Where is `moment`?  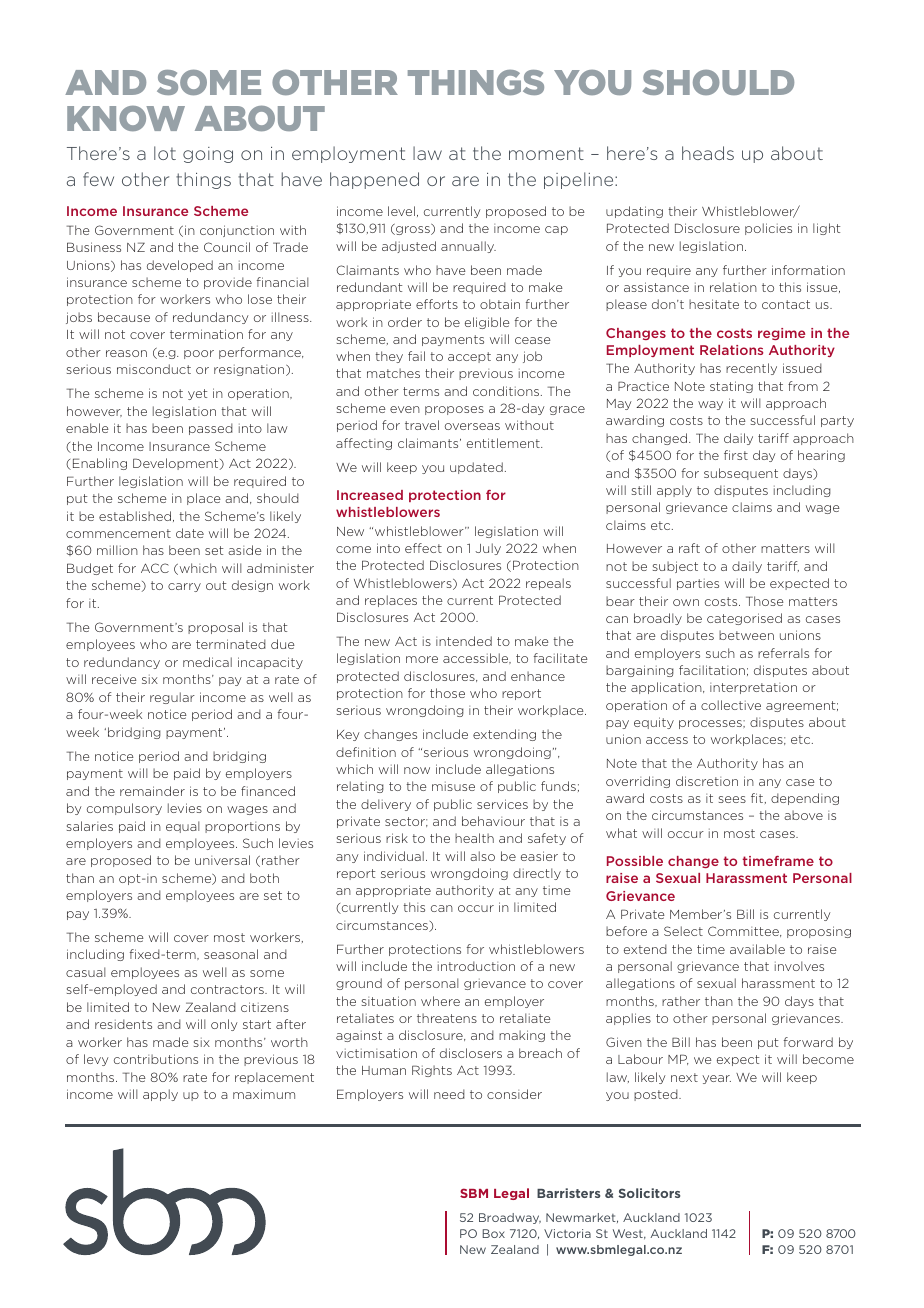
moment is located at coordinates (546, 153).
